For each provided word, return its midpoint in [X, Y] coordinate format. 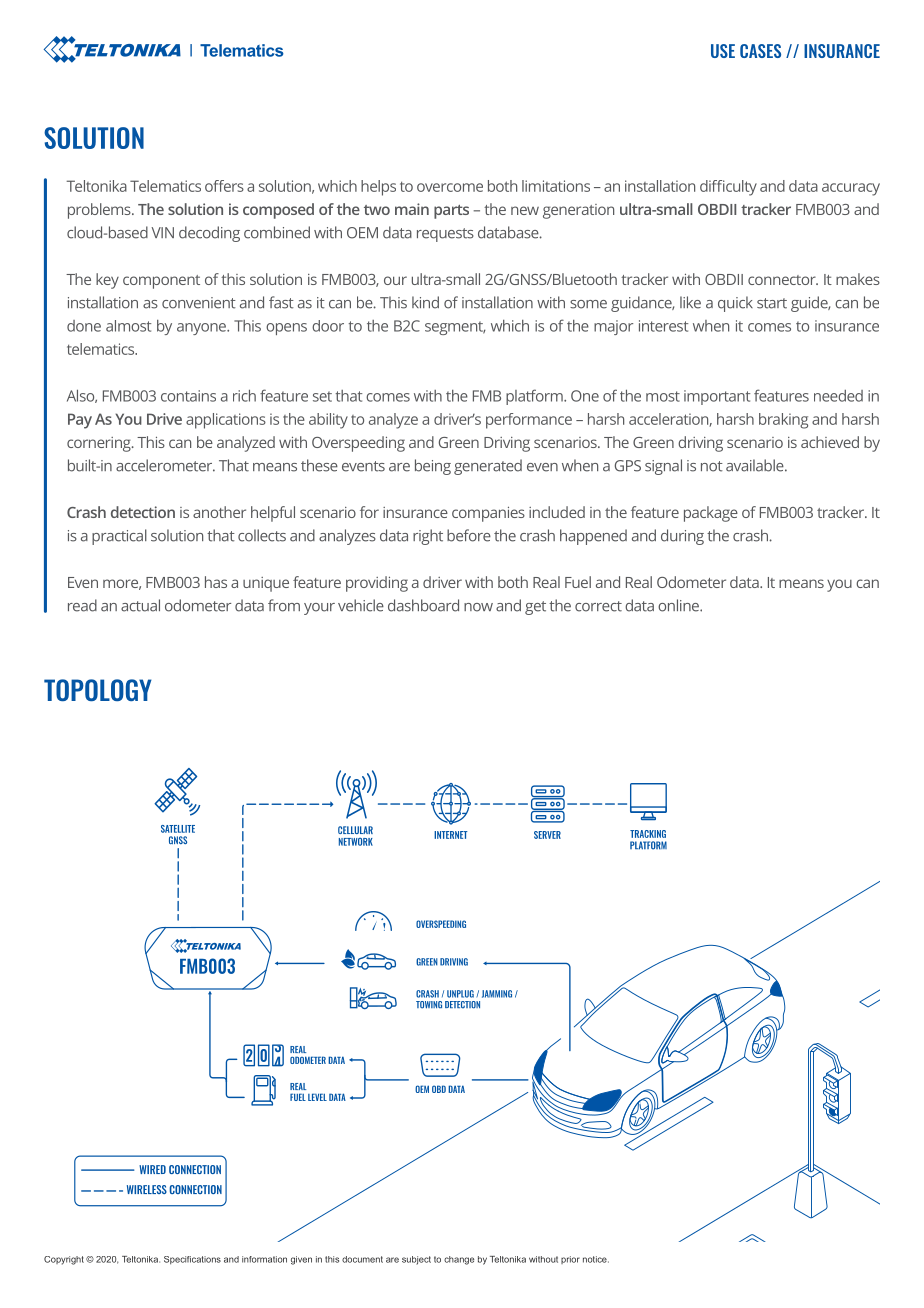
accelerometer [165, 465]
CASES [760, 51]
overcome [450, 187]
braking [783, 421]
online [679, 605]
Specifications [192, 1260]
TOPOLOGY [98, 690]
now [478, 607]
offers [224, 186]
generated [488, 467]
